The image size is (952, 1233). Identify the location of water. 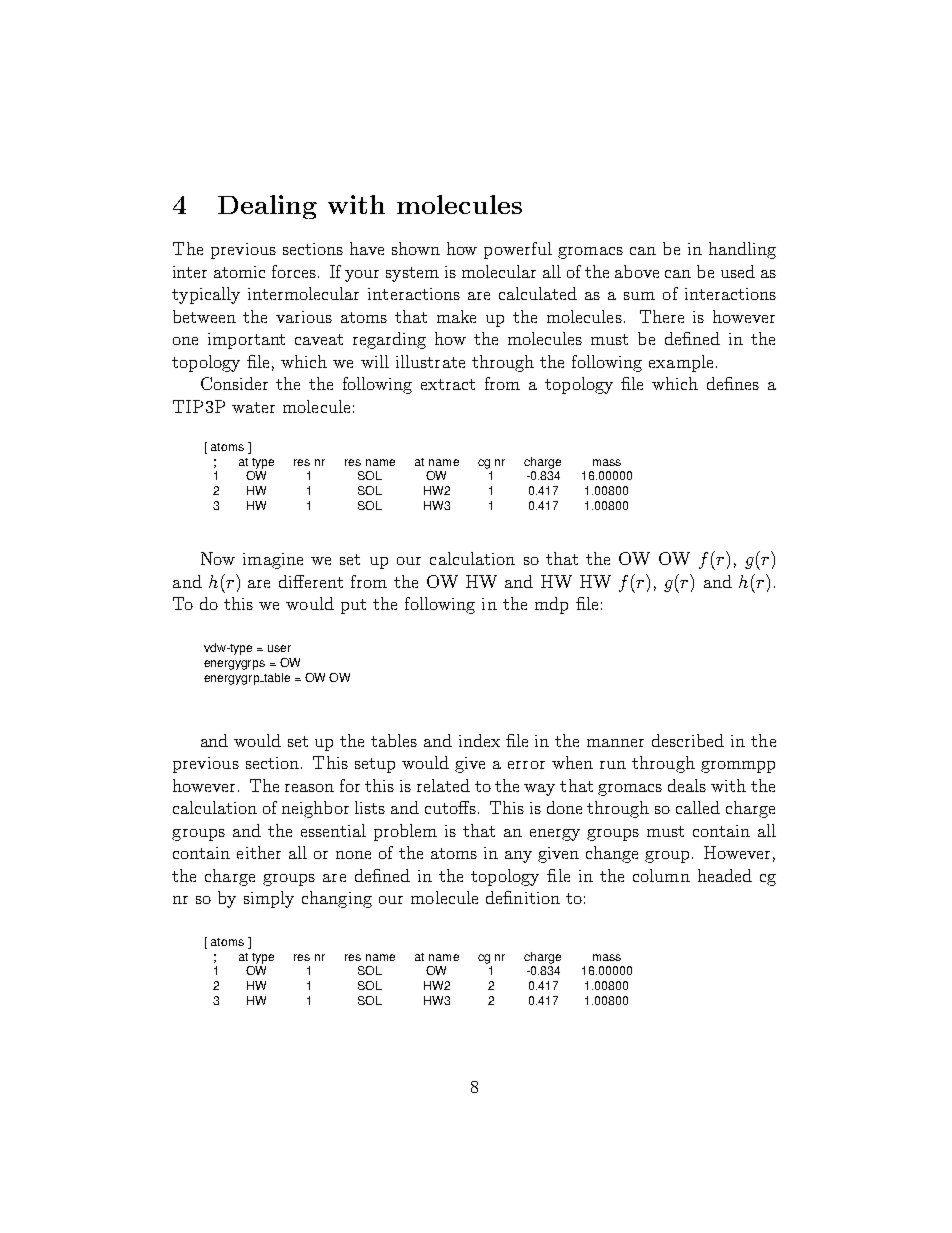
(253, 407).
